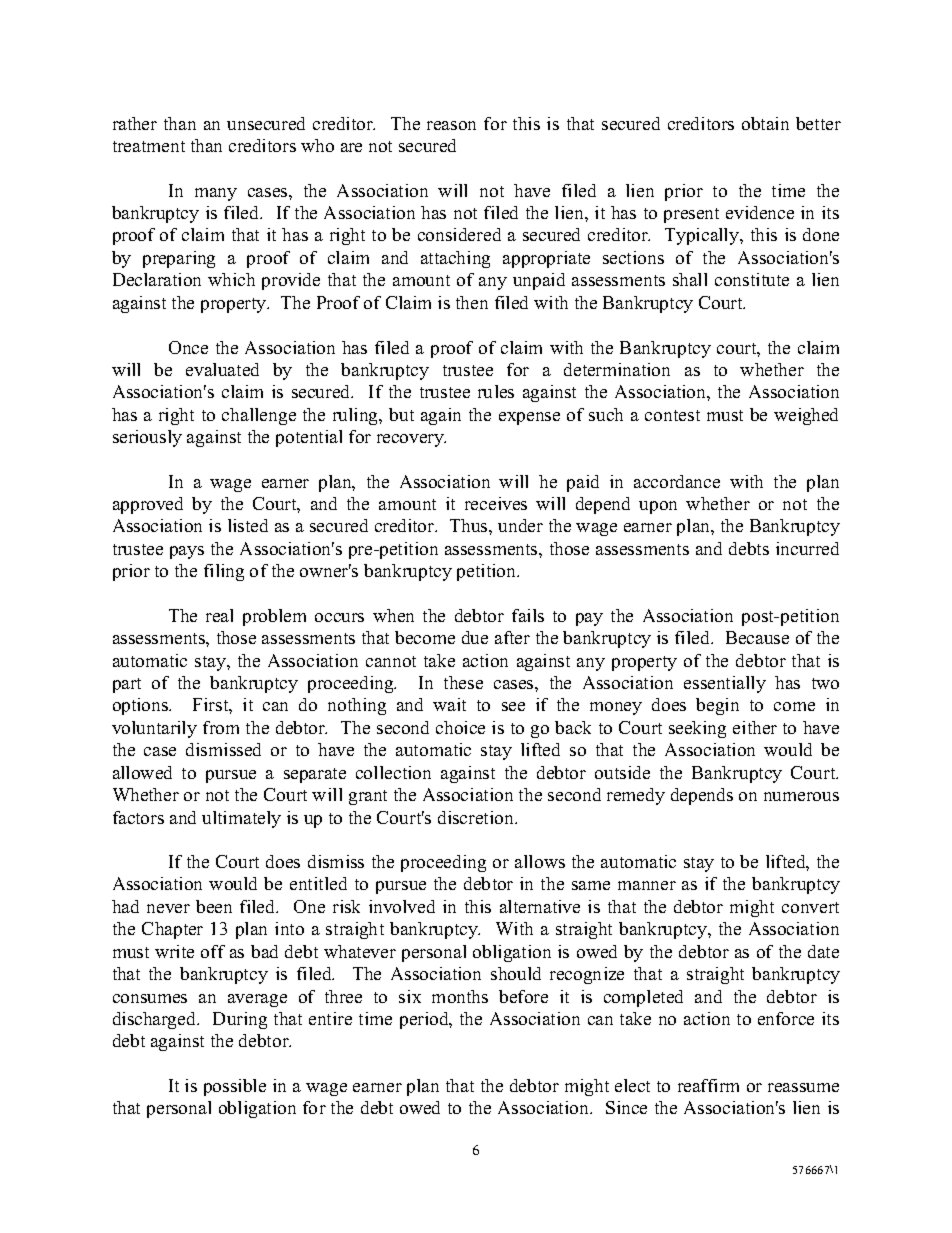 Image resolution: width=952 pixels, height=1233 pixels. Describe the element at coordinates (806, 416) in the document. I see `weighed` at that location.
